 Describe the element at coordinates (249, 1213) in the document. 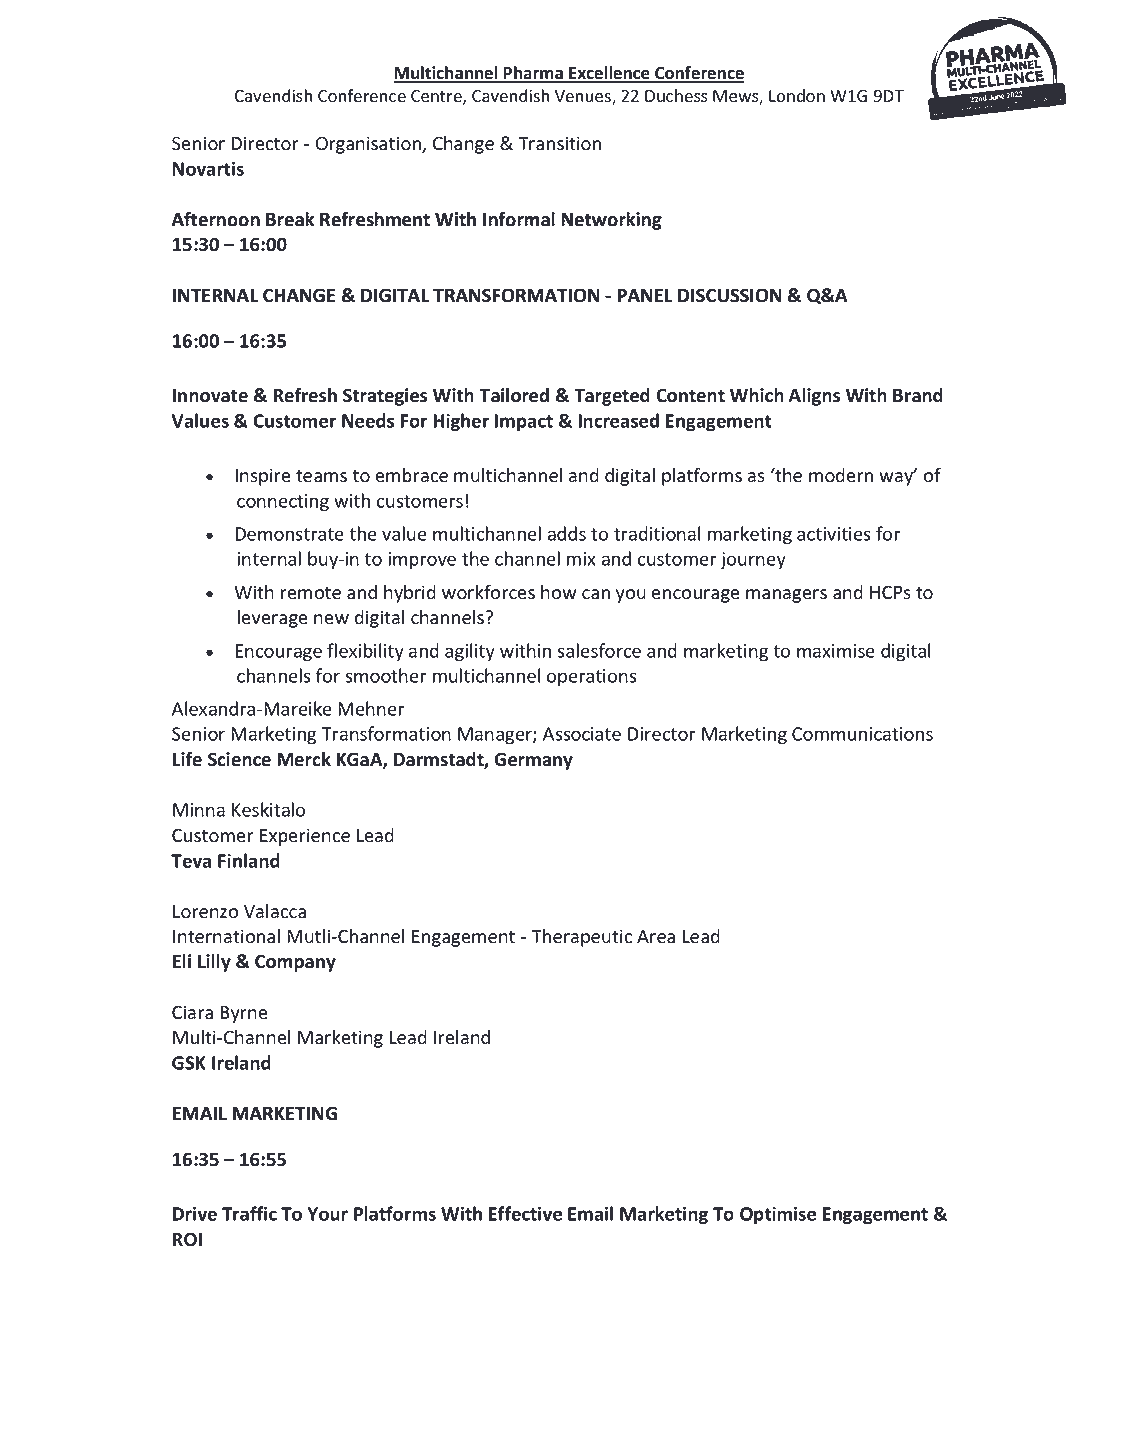

I see `Traffic` at that location.
